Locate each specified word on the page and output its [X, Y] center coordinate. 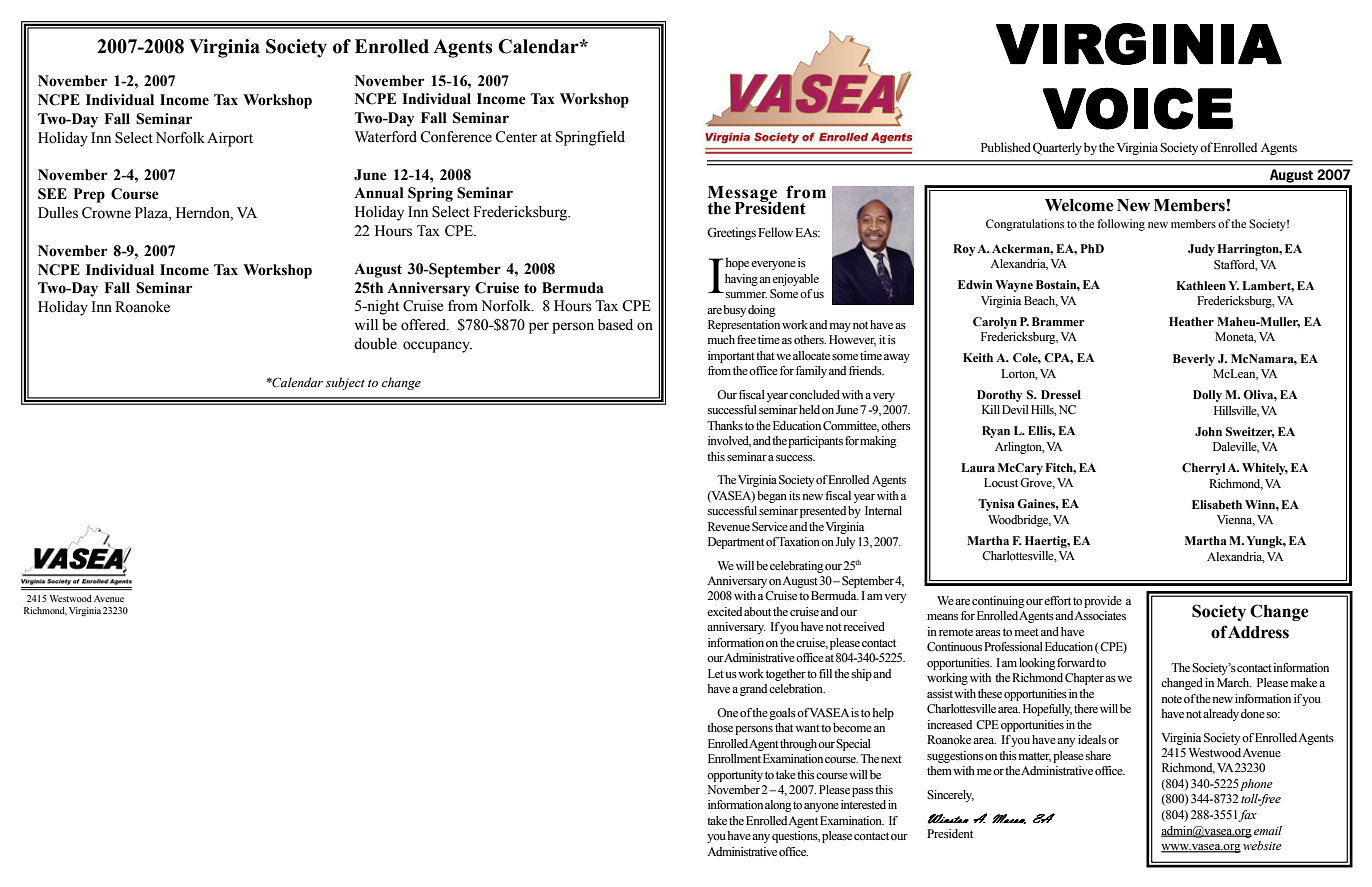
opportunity [735, 776]
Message [744, 195]
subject [345, 383]
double [375, 344]
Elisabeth [1217, 504]
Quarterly [1057, 148]
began [772, 497]
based [615, 325]
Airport [230, 139]
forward [1076, 662]
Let [716, 673]
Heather [1191, 321]
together [786, 675]
